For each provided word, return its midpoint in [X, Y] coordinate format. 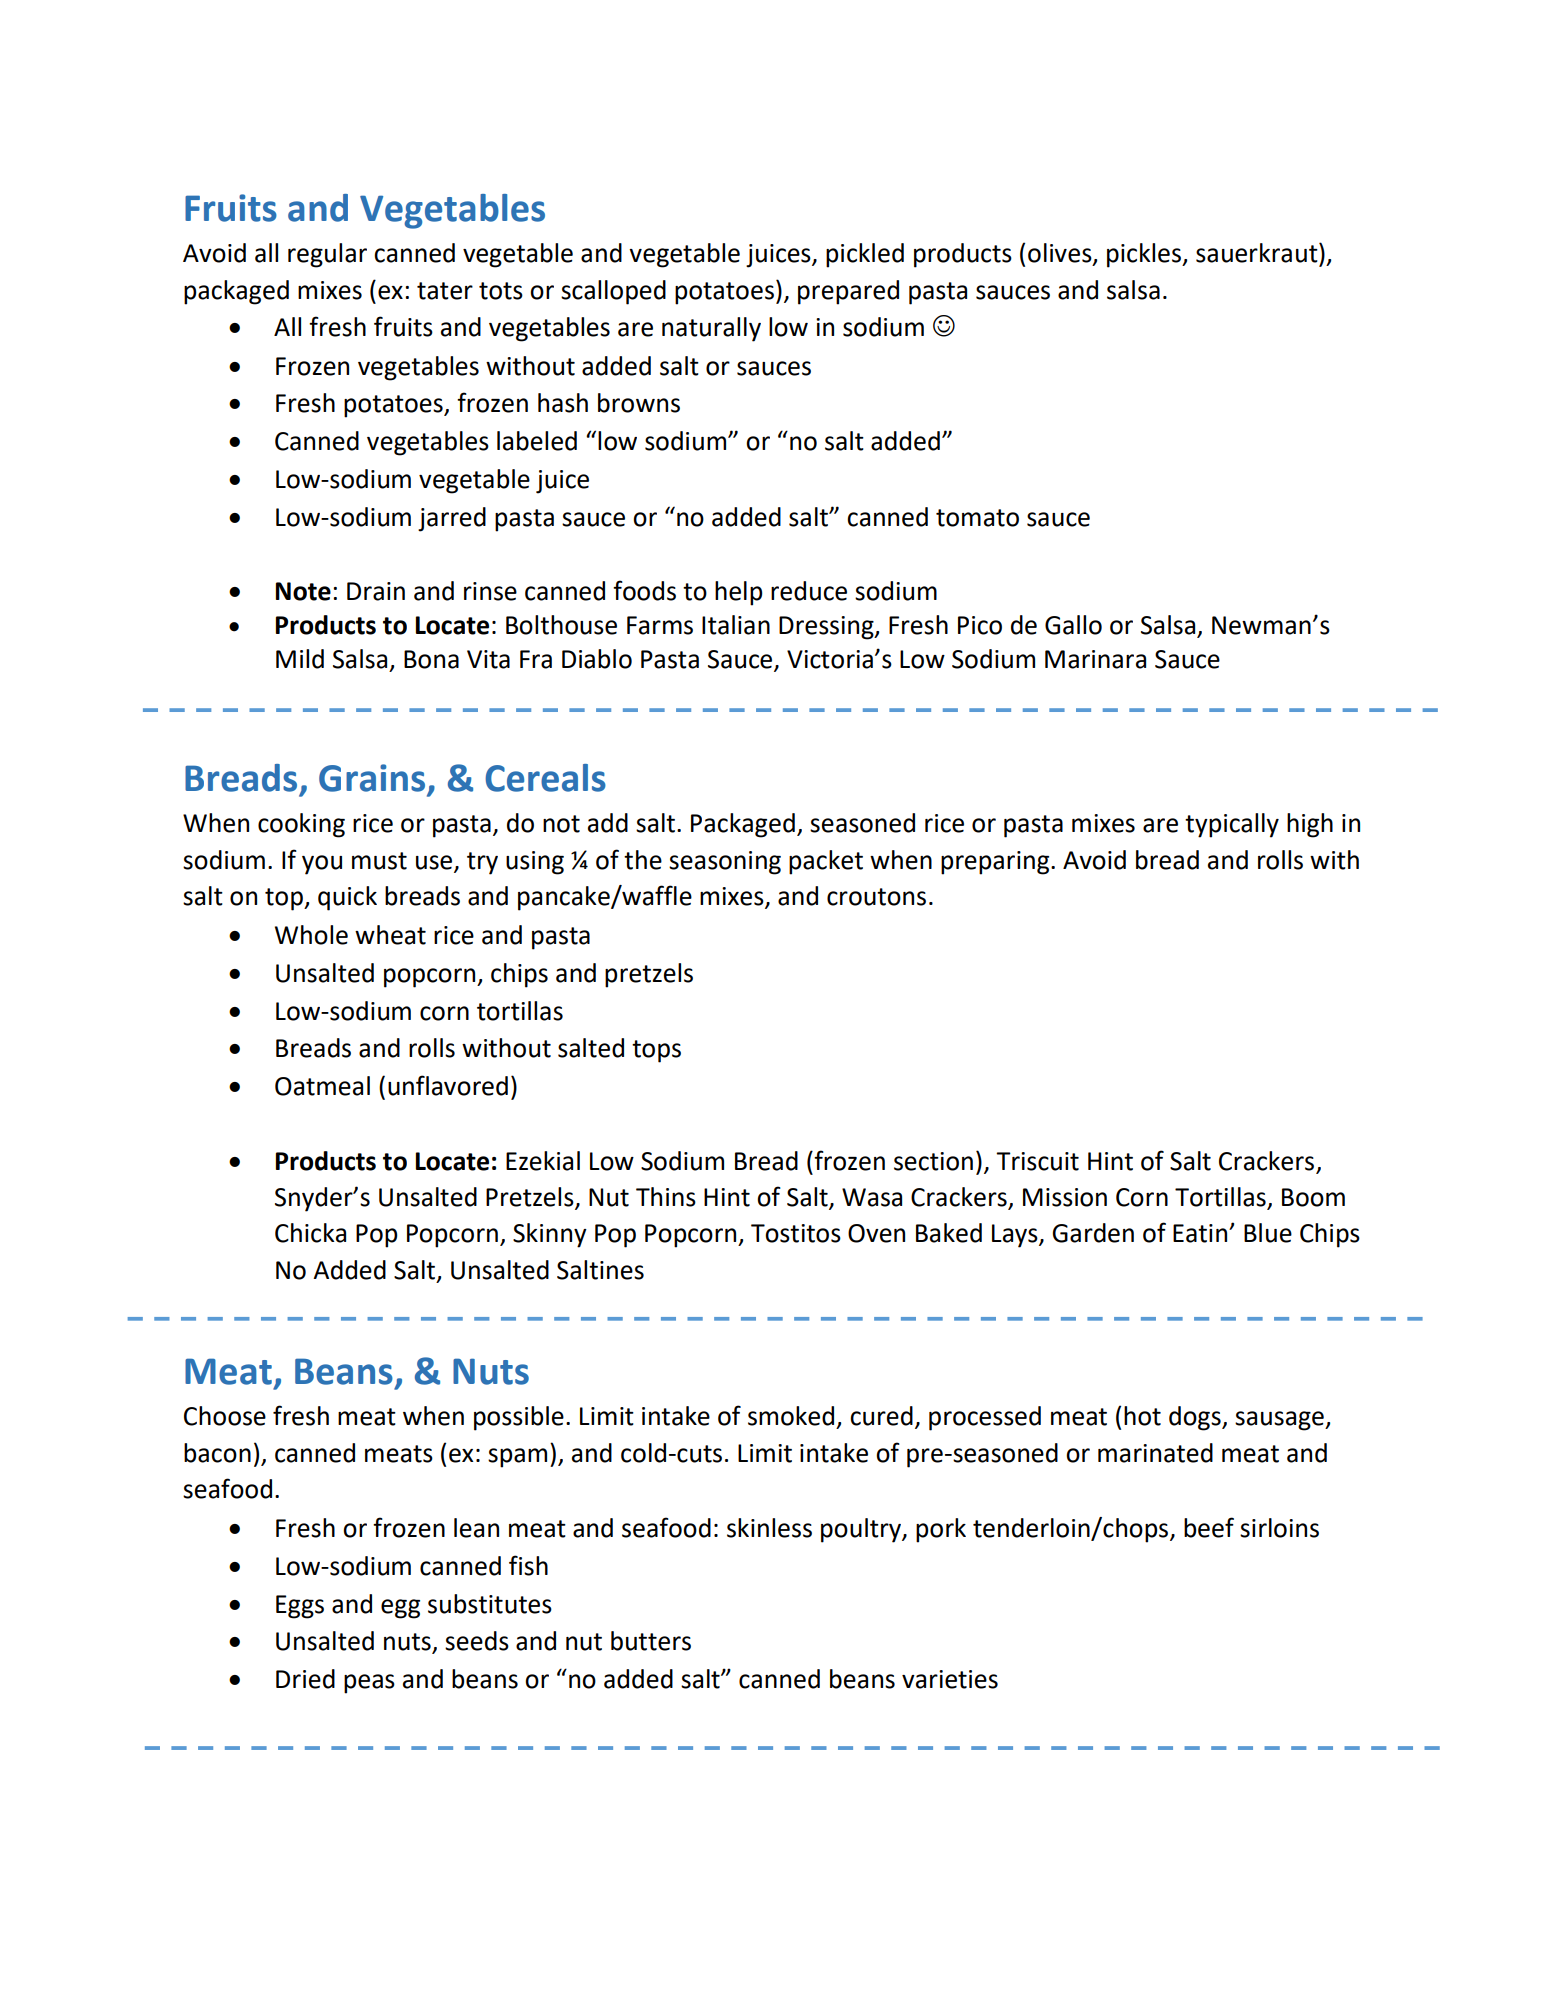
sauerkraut [1258, 253]
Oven [876, 1233]
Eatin [1201, 1233]
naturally [711, 329]
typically [1232, 825]
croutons [876, 897]
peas [369, 1684]
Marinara [1095, 659]
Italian [736, 625]
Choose [225, 1416]
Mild [300, 659]
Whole [311, 935]
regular [327, 255]
